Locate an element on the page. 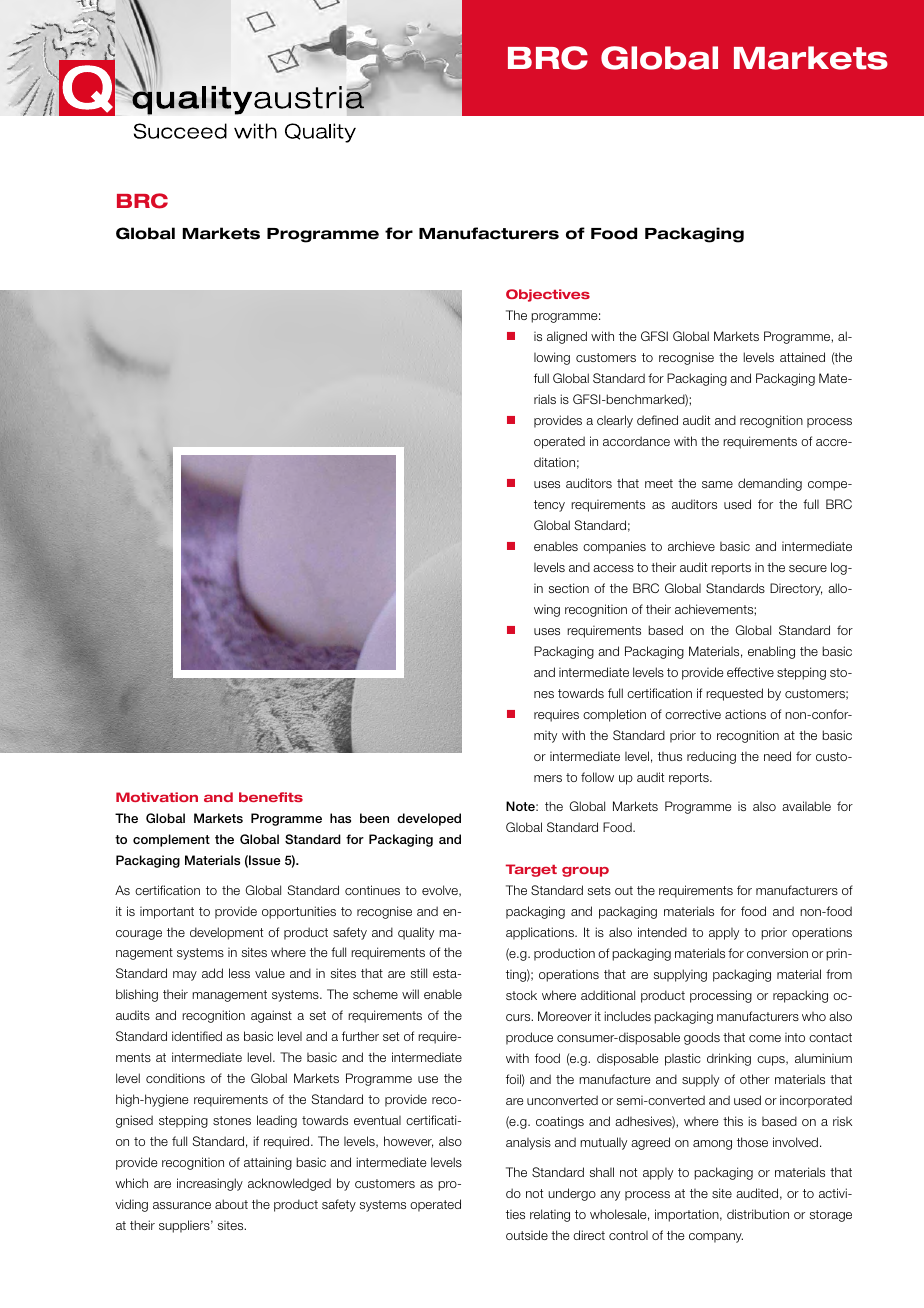 Image resolution: width=924 pixels, height=1308 pixels. enabling is located at coordinates (771, 652).
